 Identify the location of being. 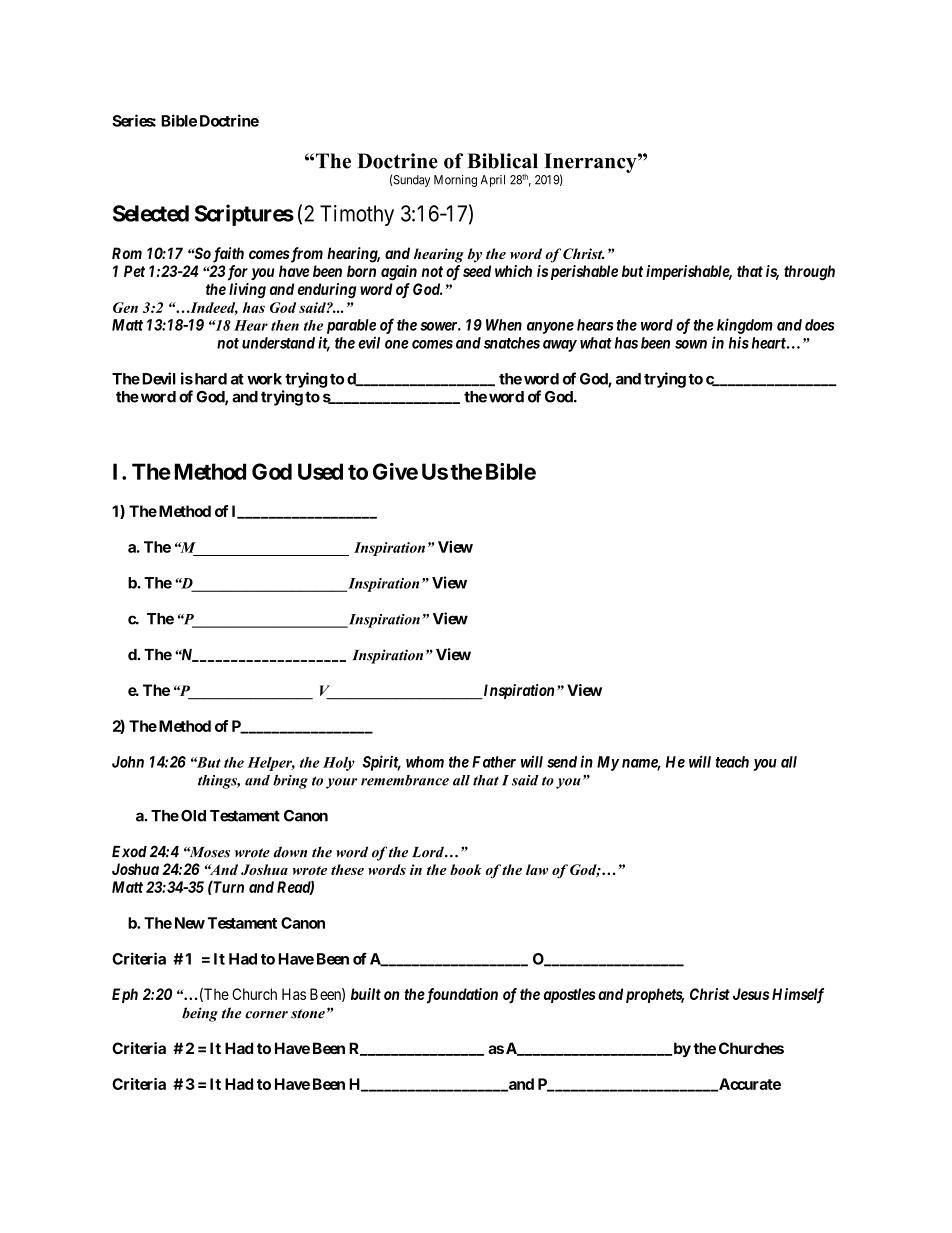
(200, 1014).
